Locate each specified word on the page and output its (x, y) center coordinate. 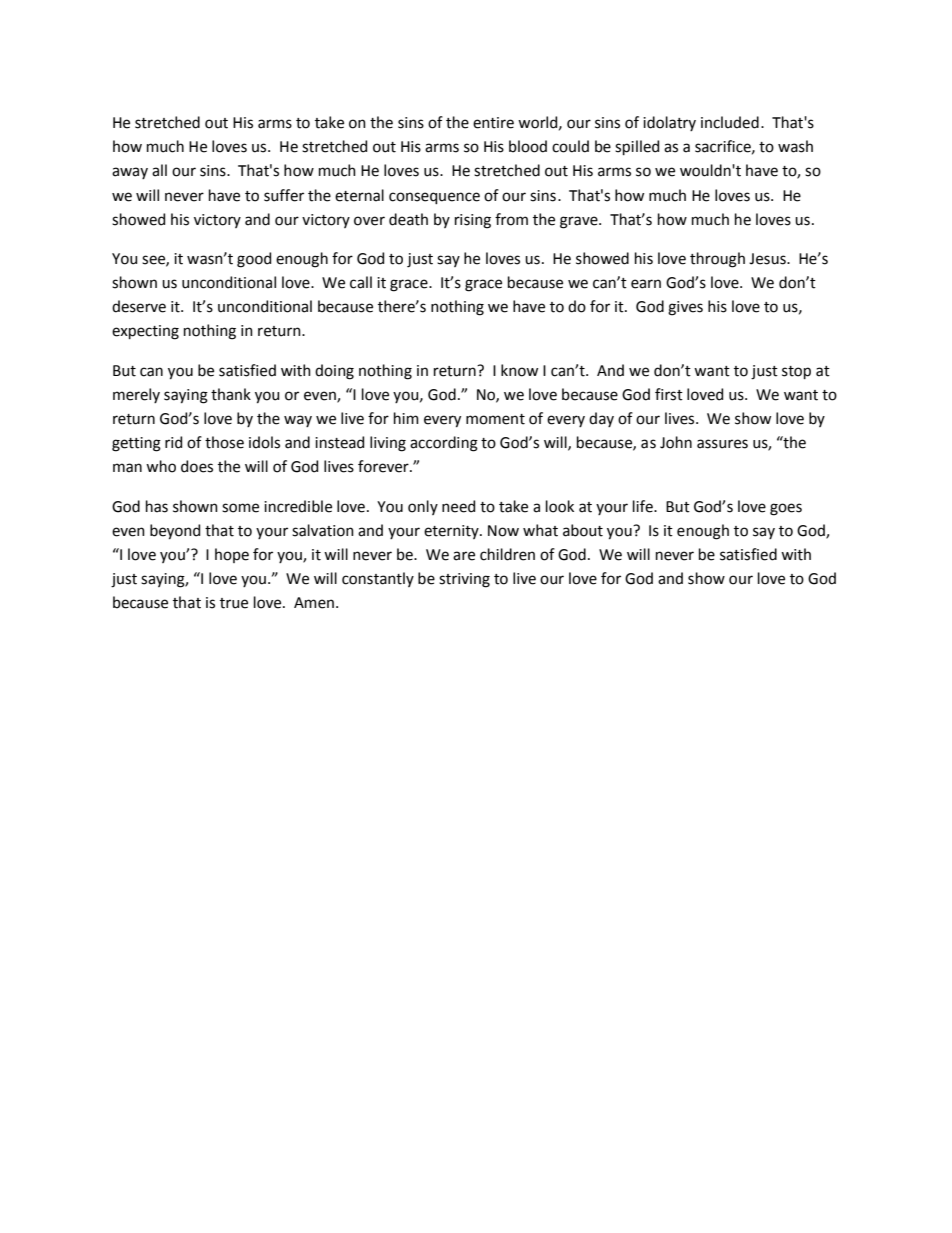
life (644, 506)
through (717, 260)
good (254, 260)
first (669, 394)
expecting (145, 332)
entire (493, 123)
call (361, 282)
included (730, 122)
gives (685, 308)
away (130, 173)
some (240, 508)
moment (495, 419)
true (234, 603)
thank (231, 394)
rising (473, 221)
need (458, 506)
